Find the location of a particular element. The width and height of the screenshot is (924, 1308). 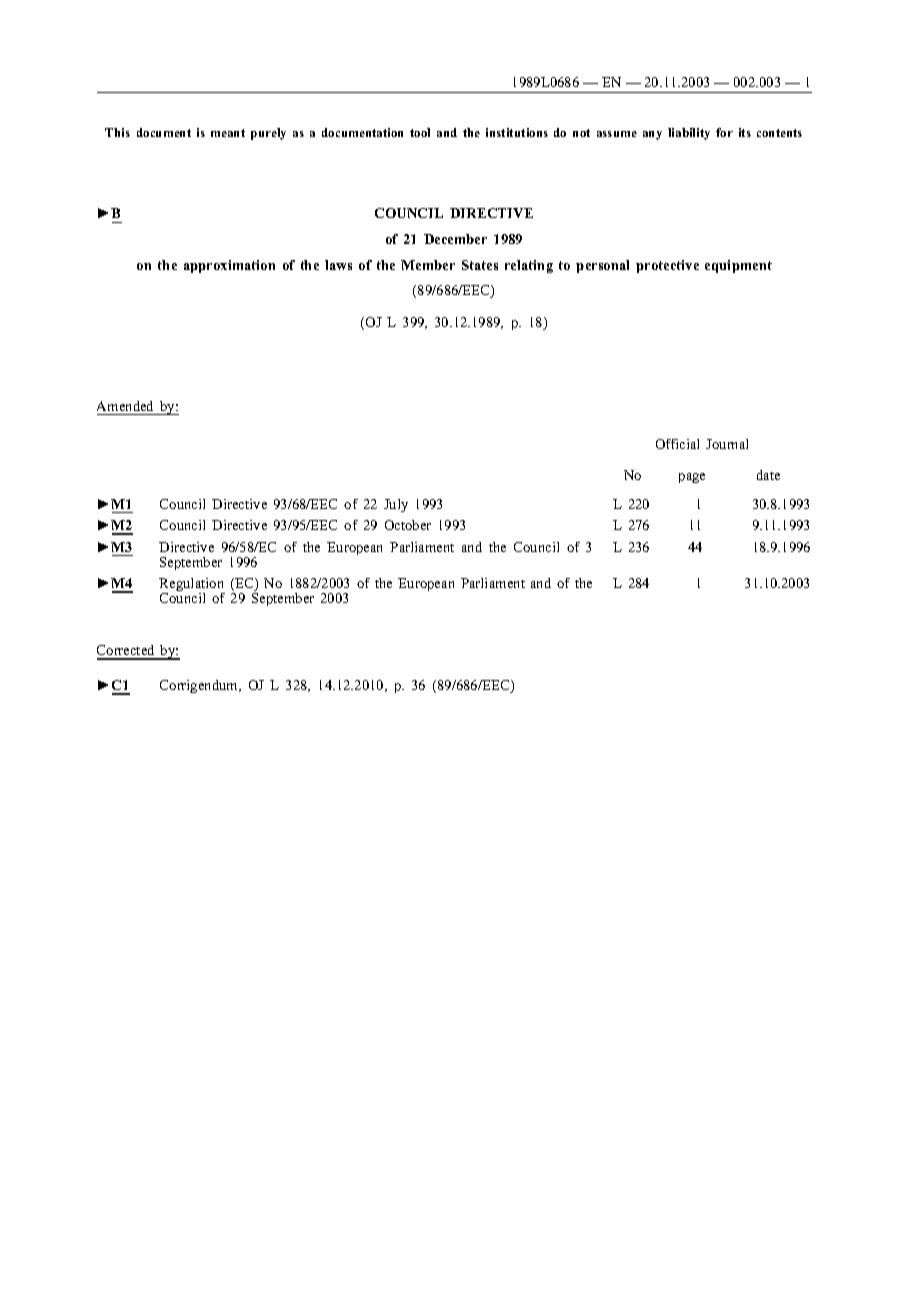

Amended is located at coordinates (125, 406).
